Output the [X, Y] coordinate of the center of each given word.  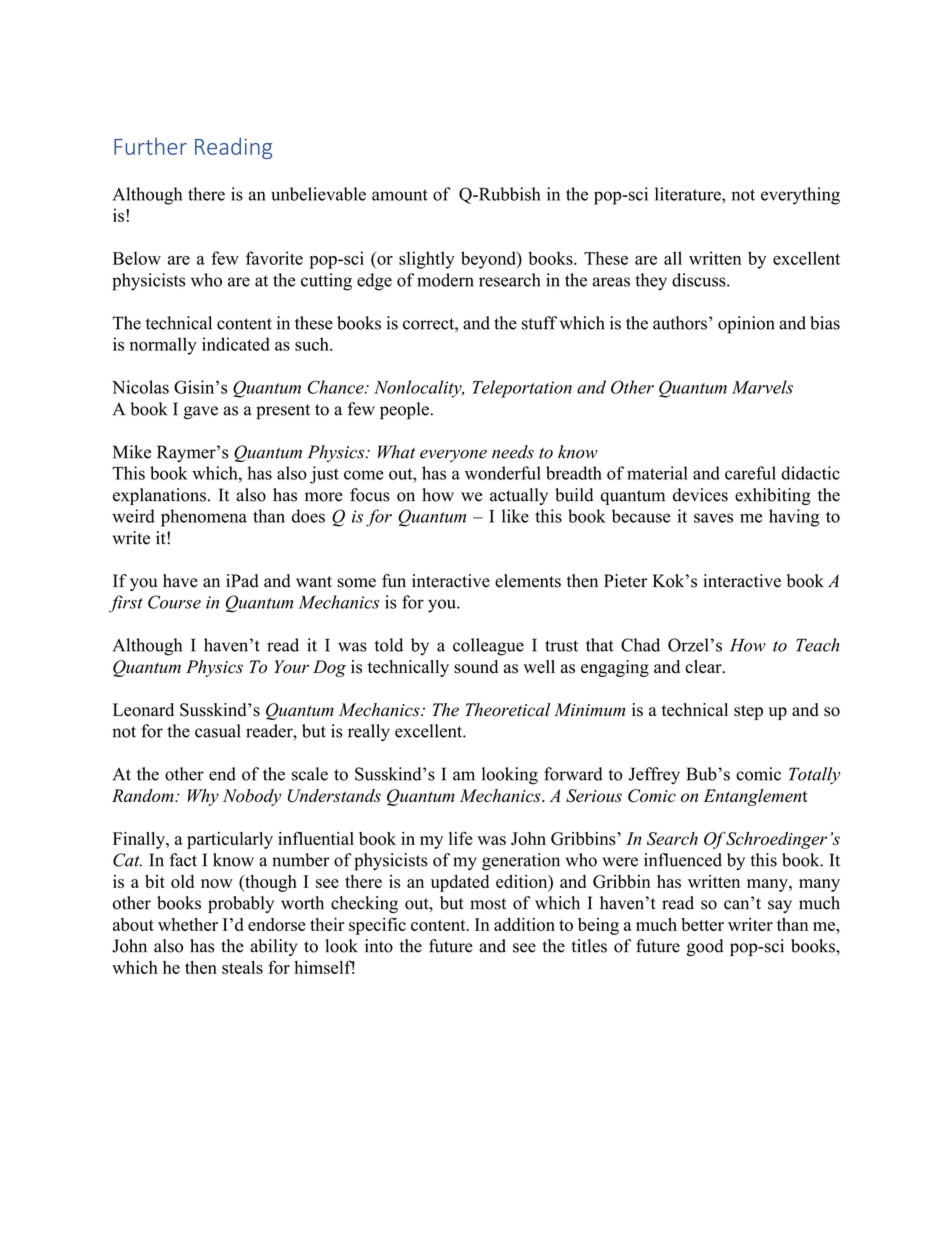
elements [528, 581]
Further [150, 146]
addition [524, 924]
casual [217, 731]
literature [689, 194]
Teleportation [522, 389]
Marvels [762, 387]
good [705, 947]
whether [188, 924]
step [748, 712]
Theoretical [507, 710]
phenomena [204, 518]
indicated [236, 344]
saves [713, 518]
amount [400, 195]
